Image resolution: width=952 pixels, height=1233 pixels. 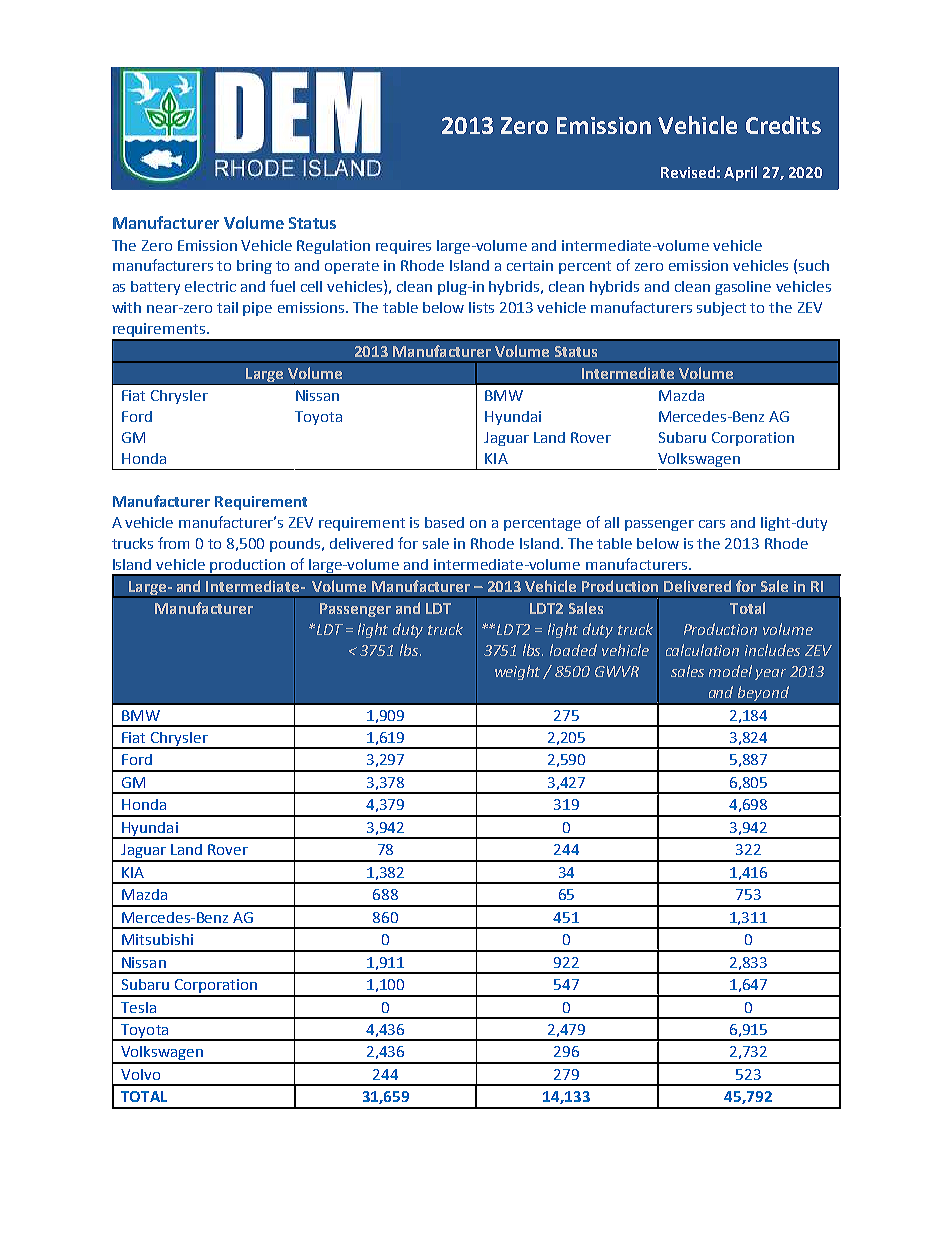 I want to click on weight, so click(x=519, y=672).
